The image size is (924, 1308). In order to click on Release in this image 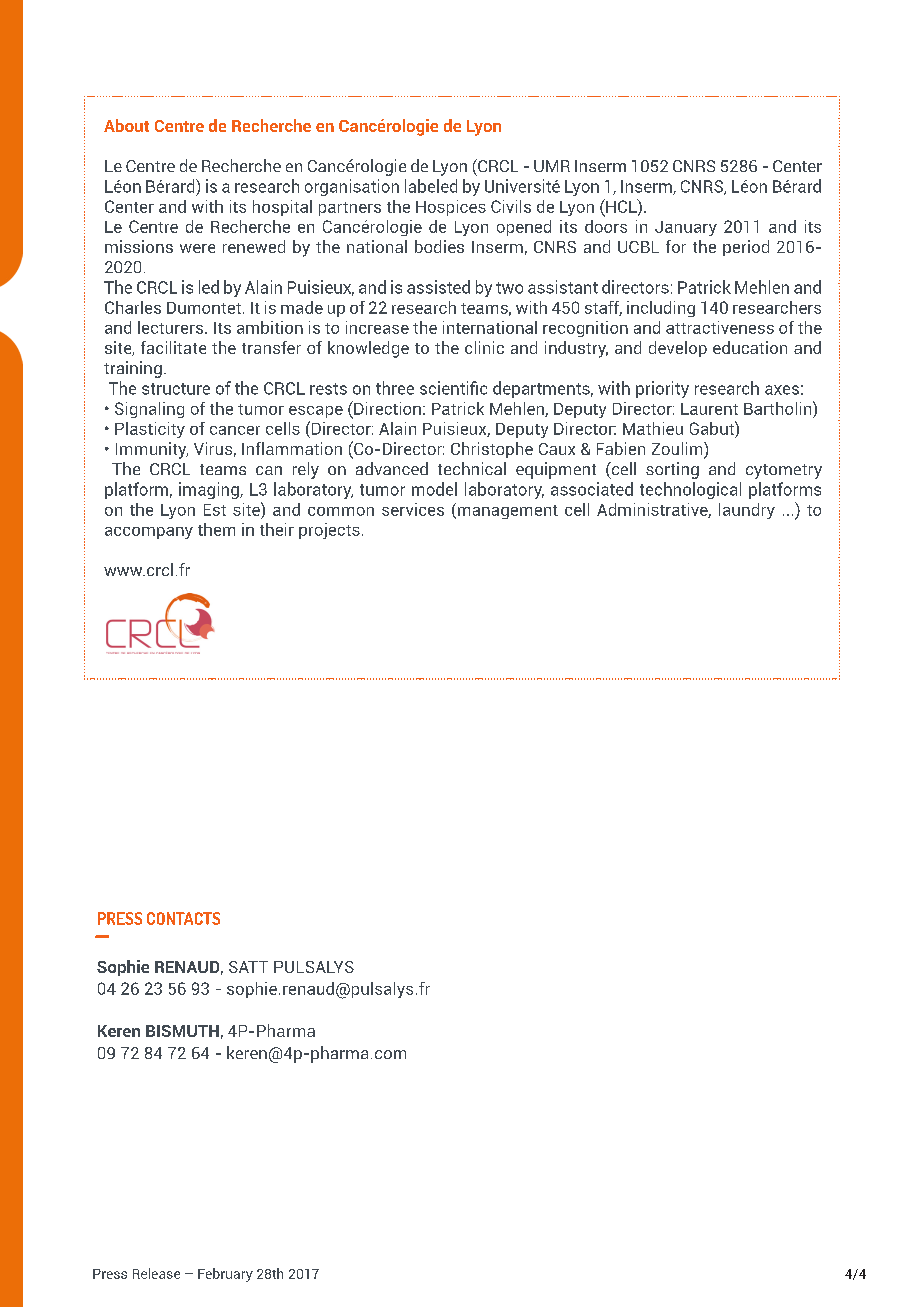, I will do `click(156, 1273)`.
